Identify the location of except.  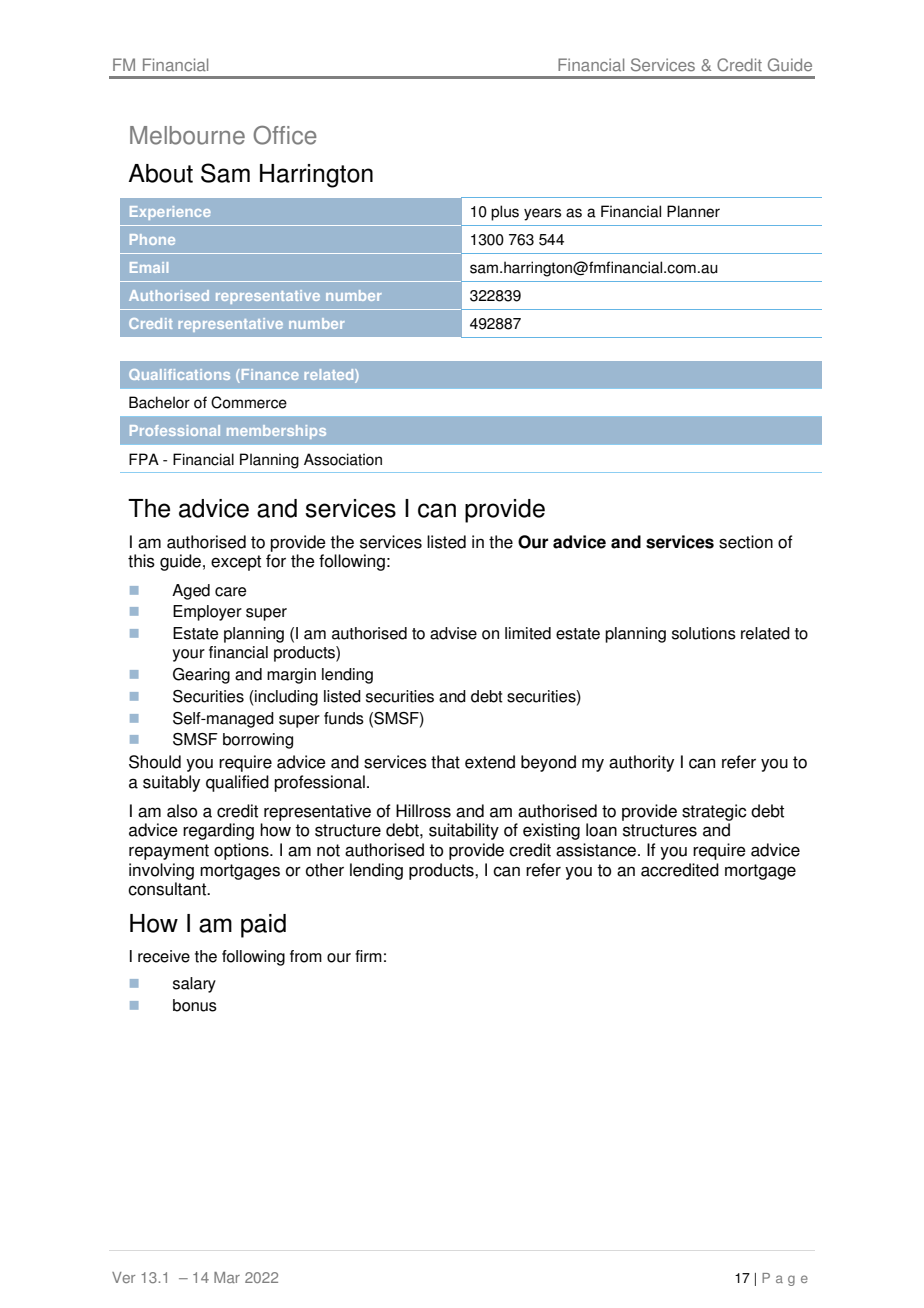
(236, 563).
